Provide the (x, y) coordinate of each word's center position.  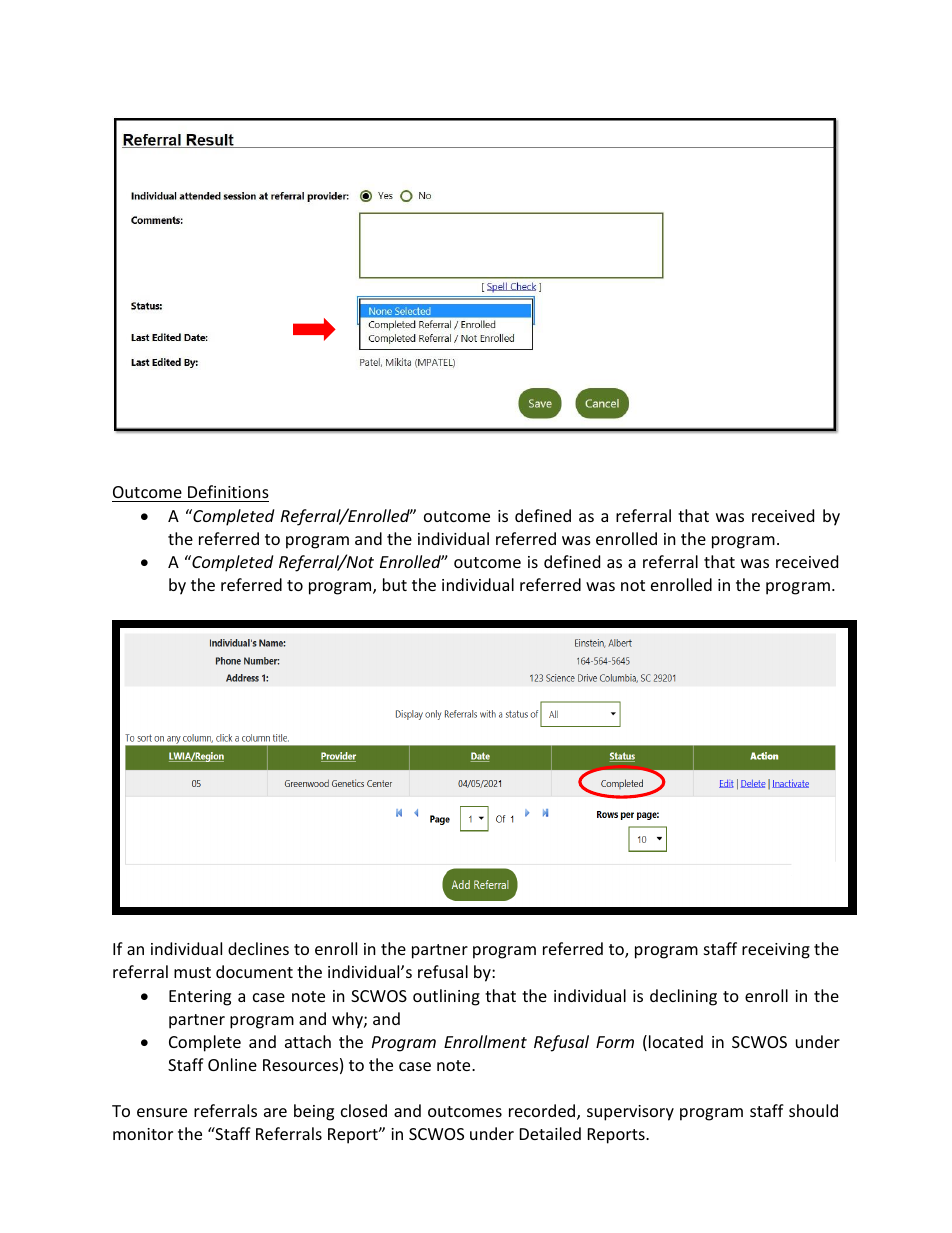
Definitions (228, 491)
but (395, 584)
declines (258, 948)
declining (683, 997)
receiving (776, 951)
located (676, 1041)
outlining (446, 997)
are (275, 1112)
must (192, 972)
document (254, 971)
